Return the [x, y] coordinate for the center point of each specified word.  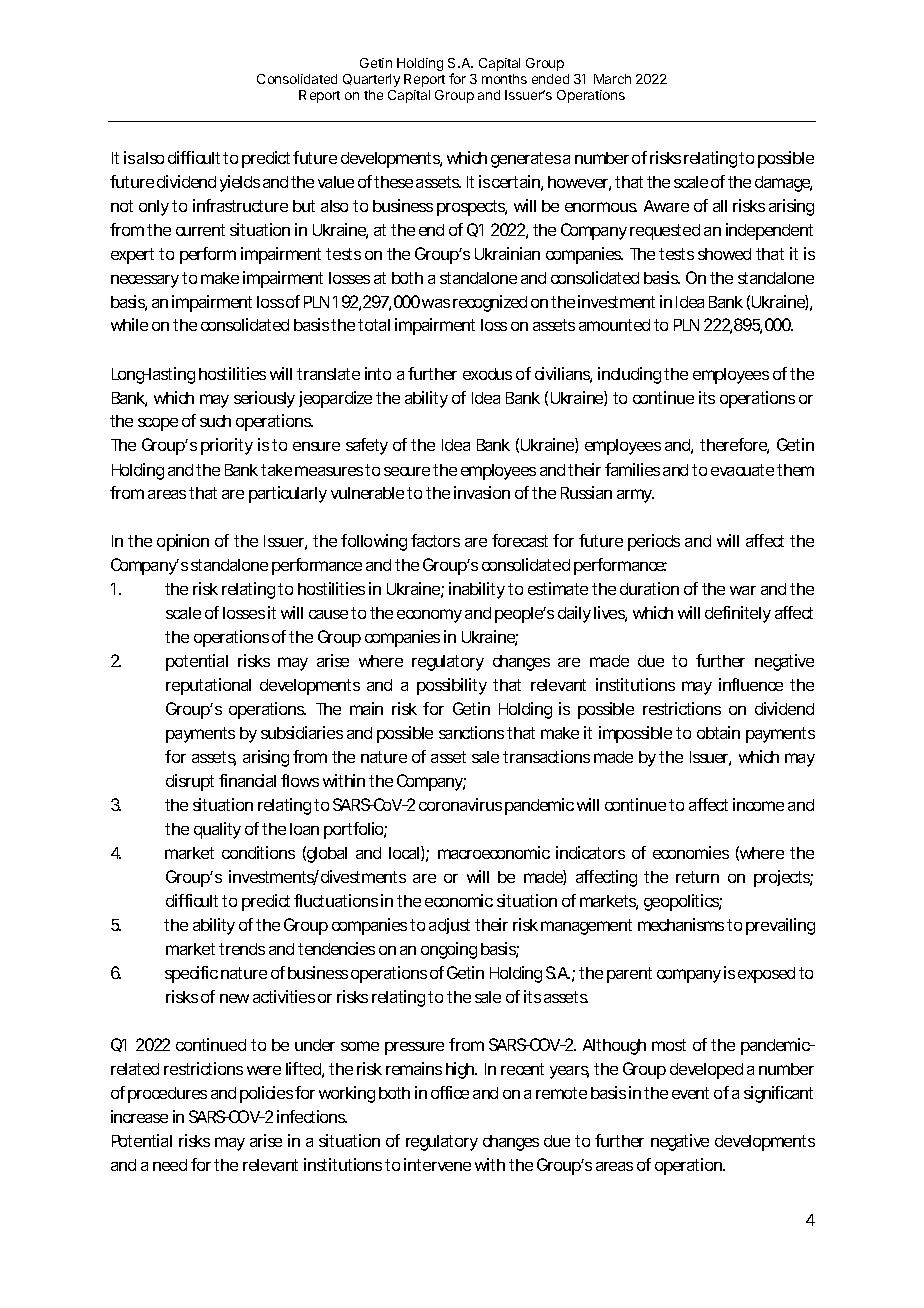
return [697, 877]
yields [240, 183]
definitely [738, 614]
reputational [208, 686]
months [504, 79]
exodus [487, 374]
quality [217, 830]
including [629, 375]
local [405, 853]
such [215, 421]
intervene [437, 1164]
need [170, 1165]
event [690, 1093]
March [612, 79]
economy [429, 616]
